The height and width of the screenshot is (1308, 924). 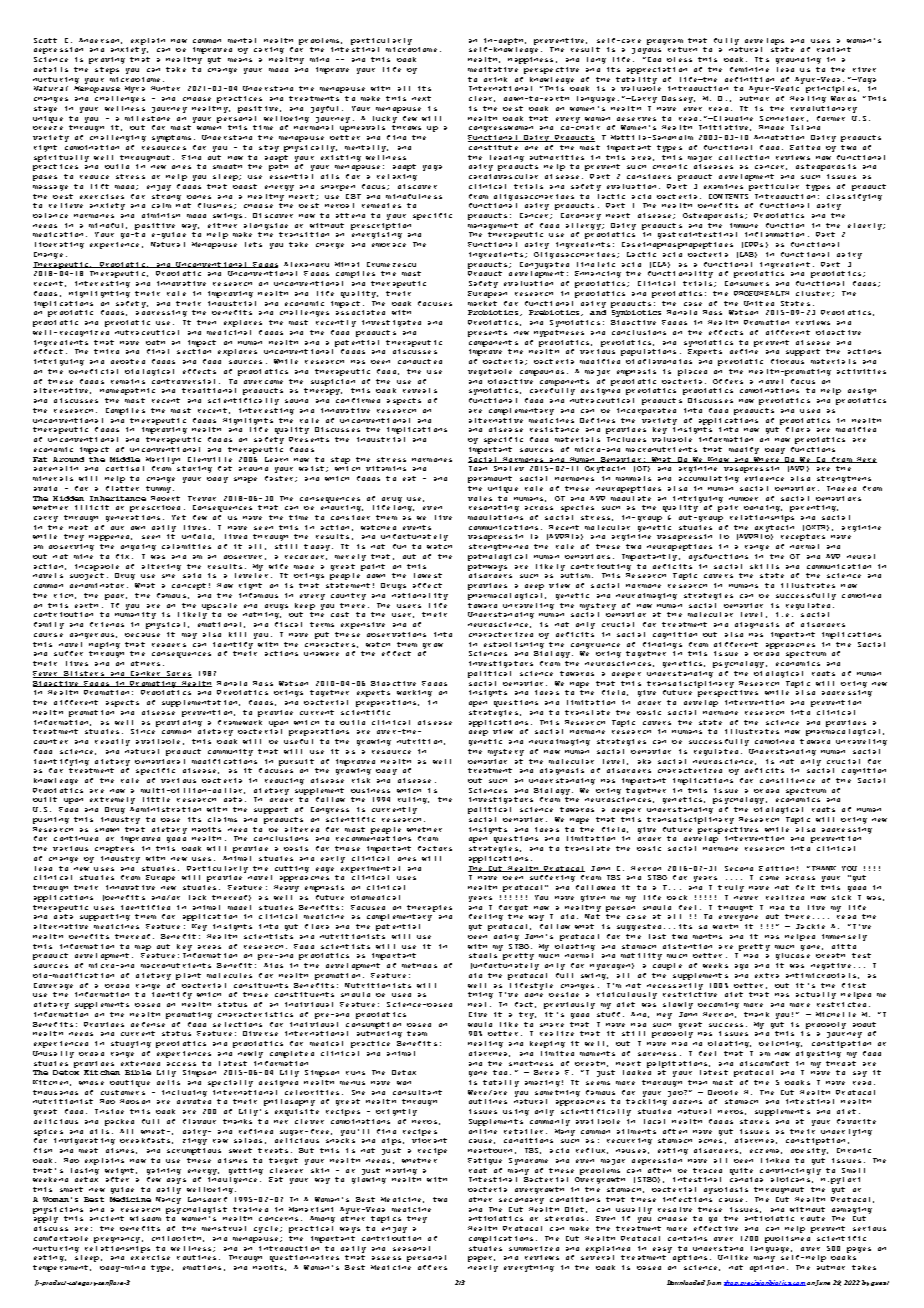 What do you see at coordinates (749, 79) in the screenshot?
I see `definition` at bounding box center [749, 79].
